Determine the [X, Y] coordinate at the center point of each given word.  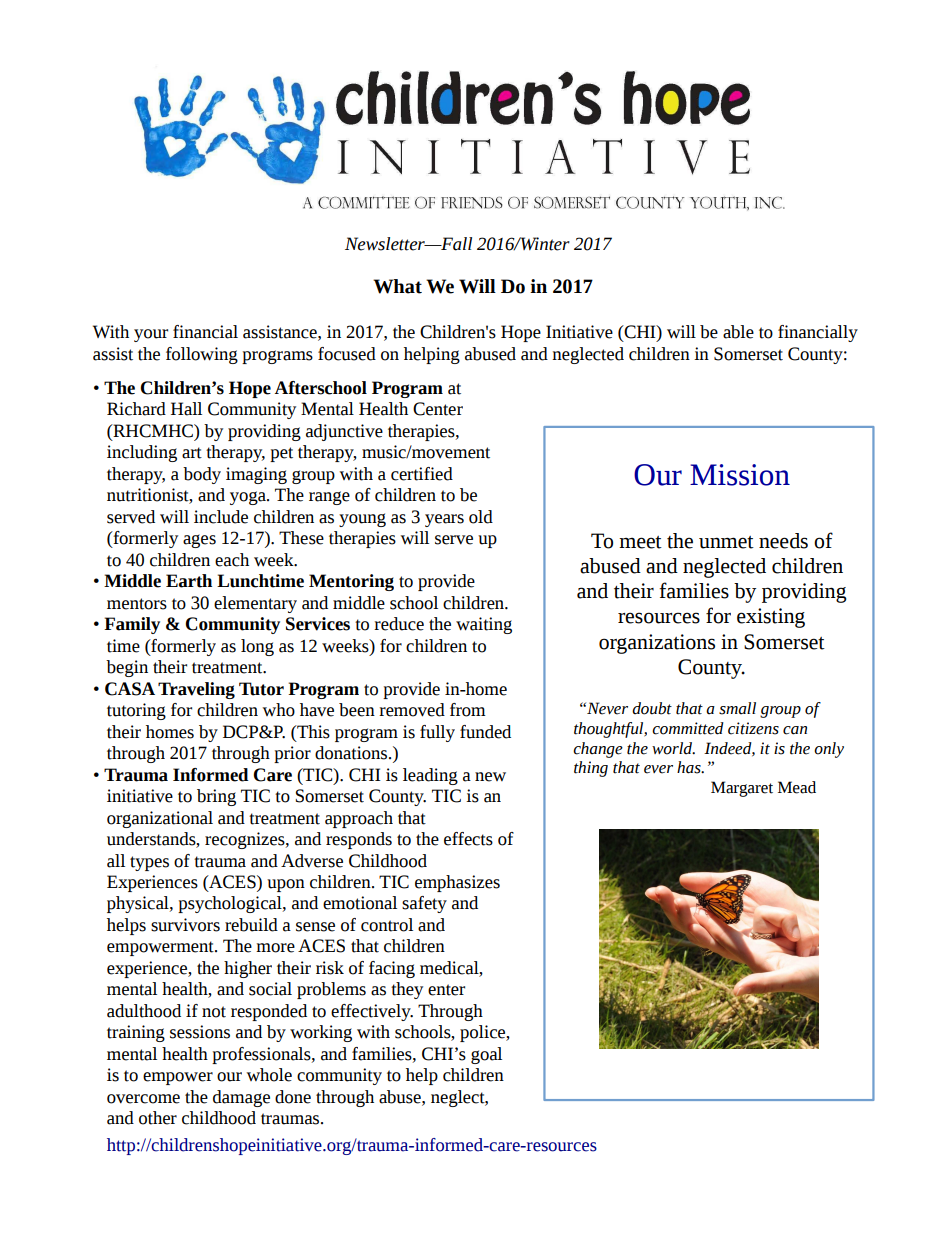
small [737, 708]
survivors [185, 925]
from [468, 710]
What [397, 286]
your [151, 335]
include [221, 517]
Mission [740, 475]
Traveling [196, 690]
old [481, 517]
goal [486, 1055]
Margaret [742, 789]
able [738, 332]
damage [241, 1098]
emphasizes [457, 883]
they [407, 990]
